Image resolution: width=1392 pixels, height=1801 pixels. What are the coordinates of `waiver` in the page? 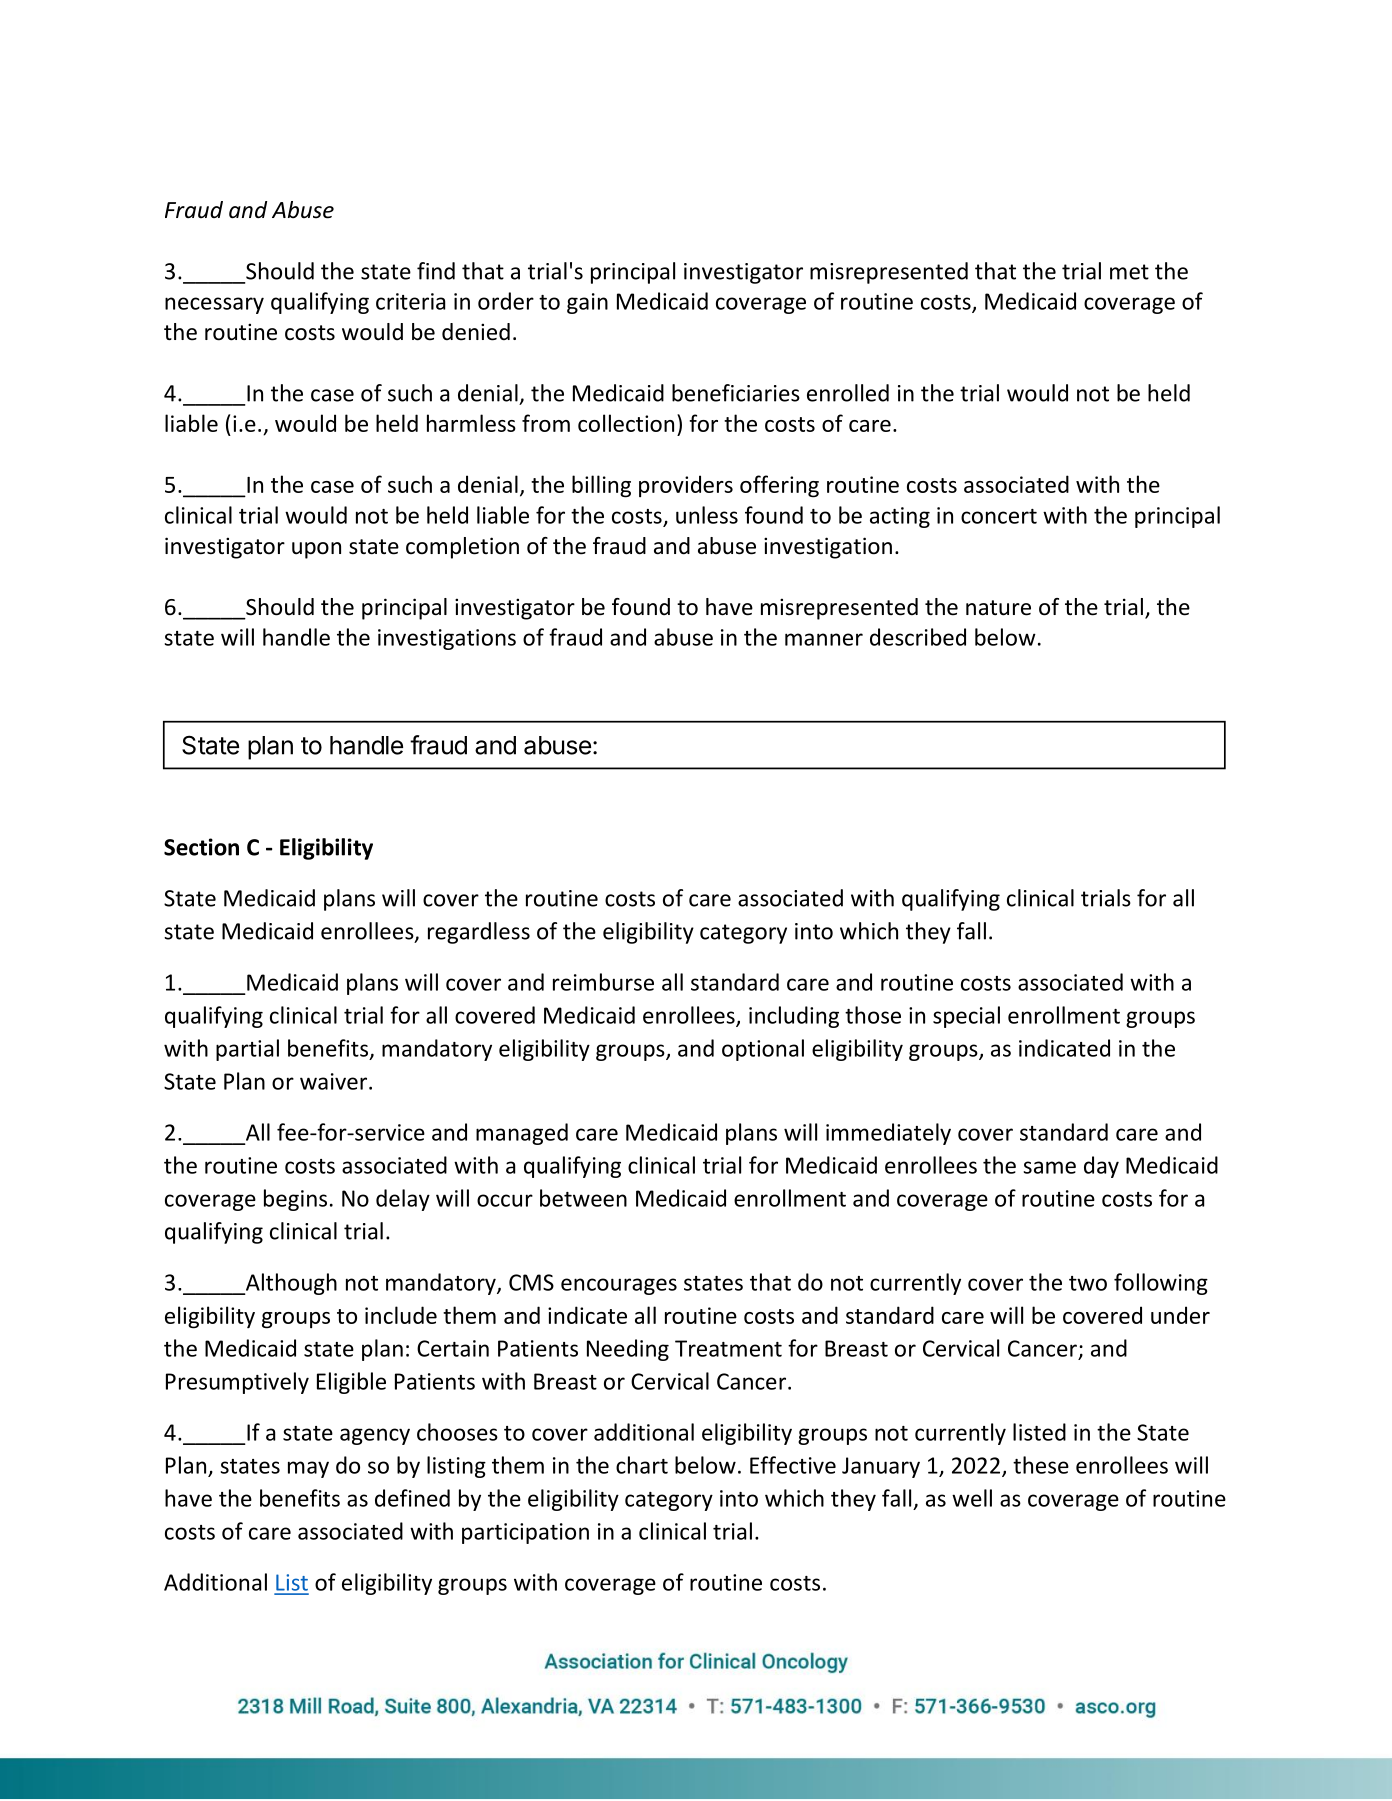 It's located at (333, 1081).
